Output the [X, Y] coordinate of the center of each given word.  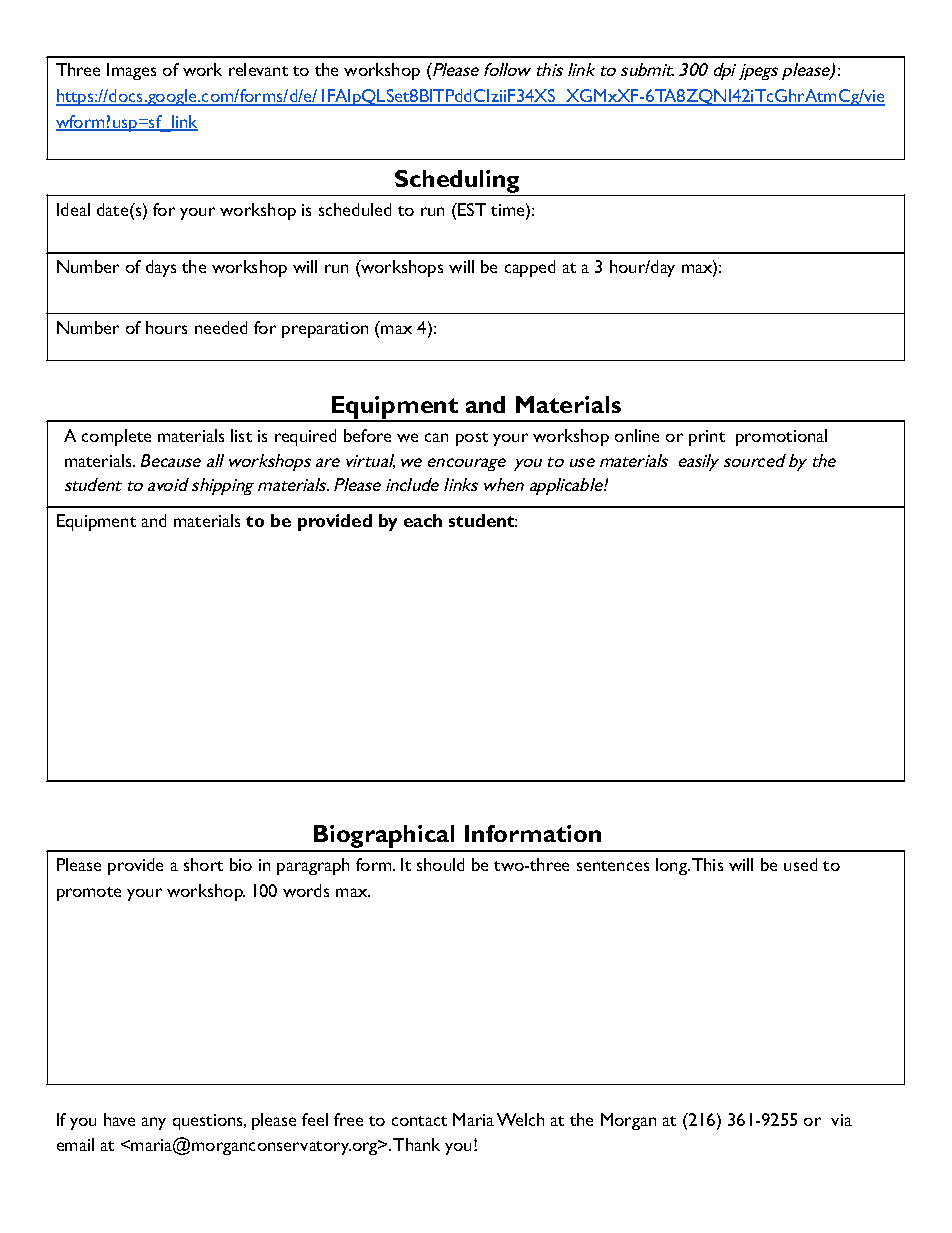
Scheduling [458, 183]
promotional [781, 437]
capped [530, 268]
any [154, 1123]
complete [116, 437]
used [800, 864]
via [841, 1120]
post [472, 439]
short [203, 864]
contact [419, 1121]
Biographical [384, 838]
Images [131, 71]
